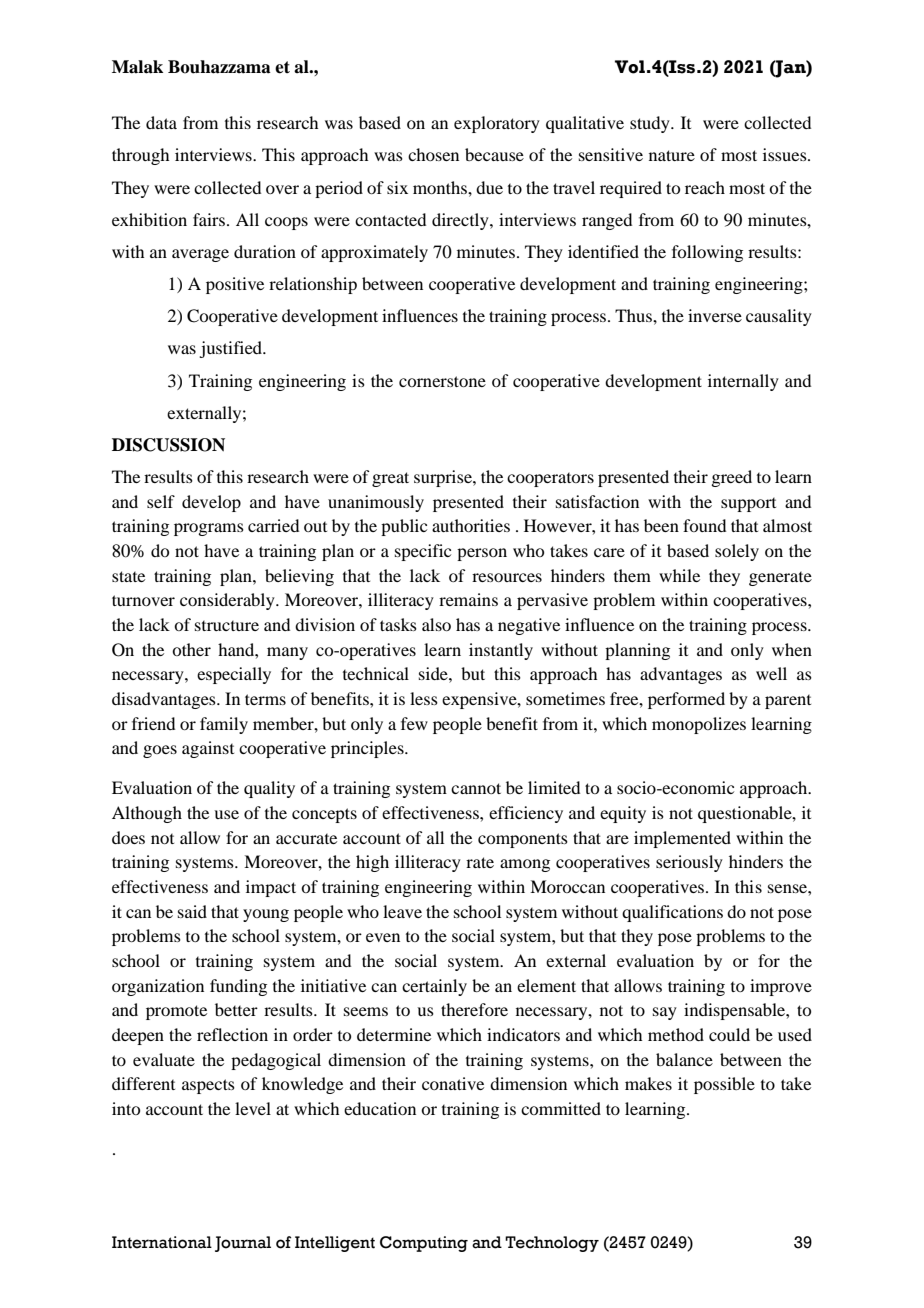 The image size is (924, 1308). I want to click on cornerstone, so click(442, 381).
